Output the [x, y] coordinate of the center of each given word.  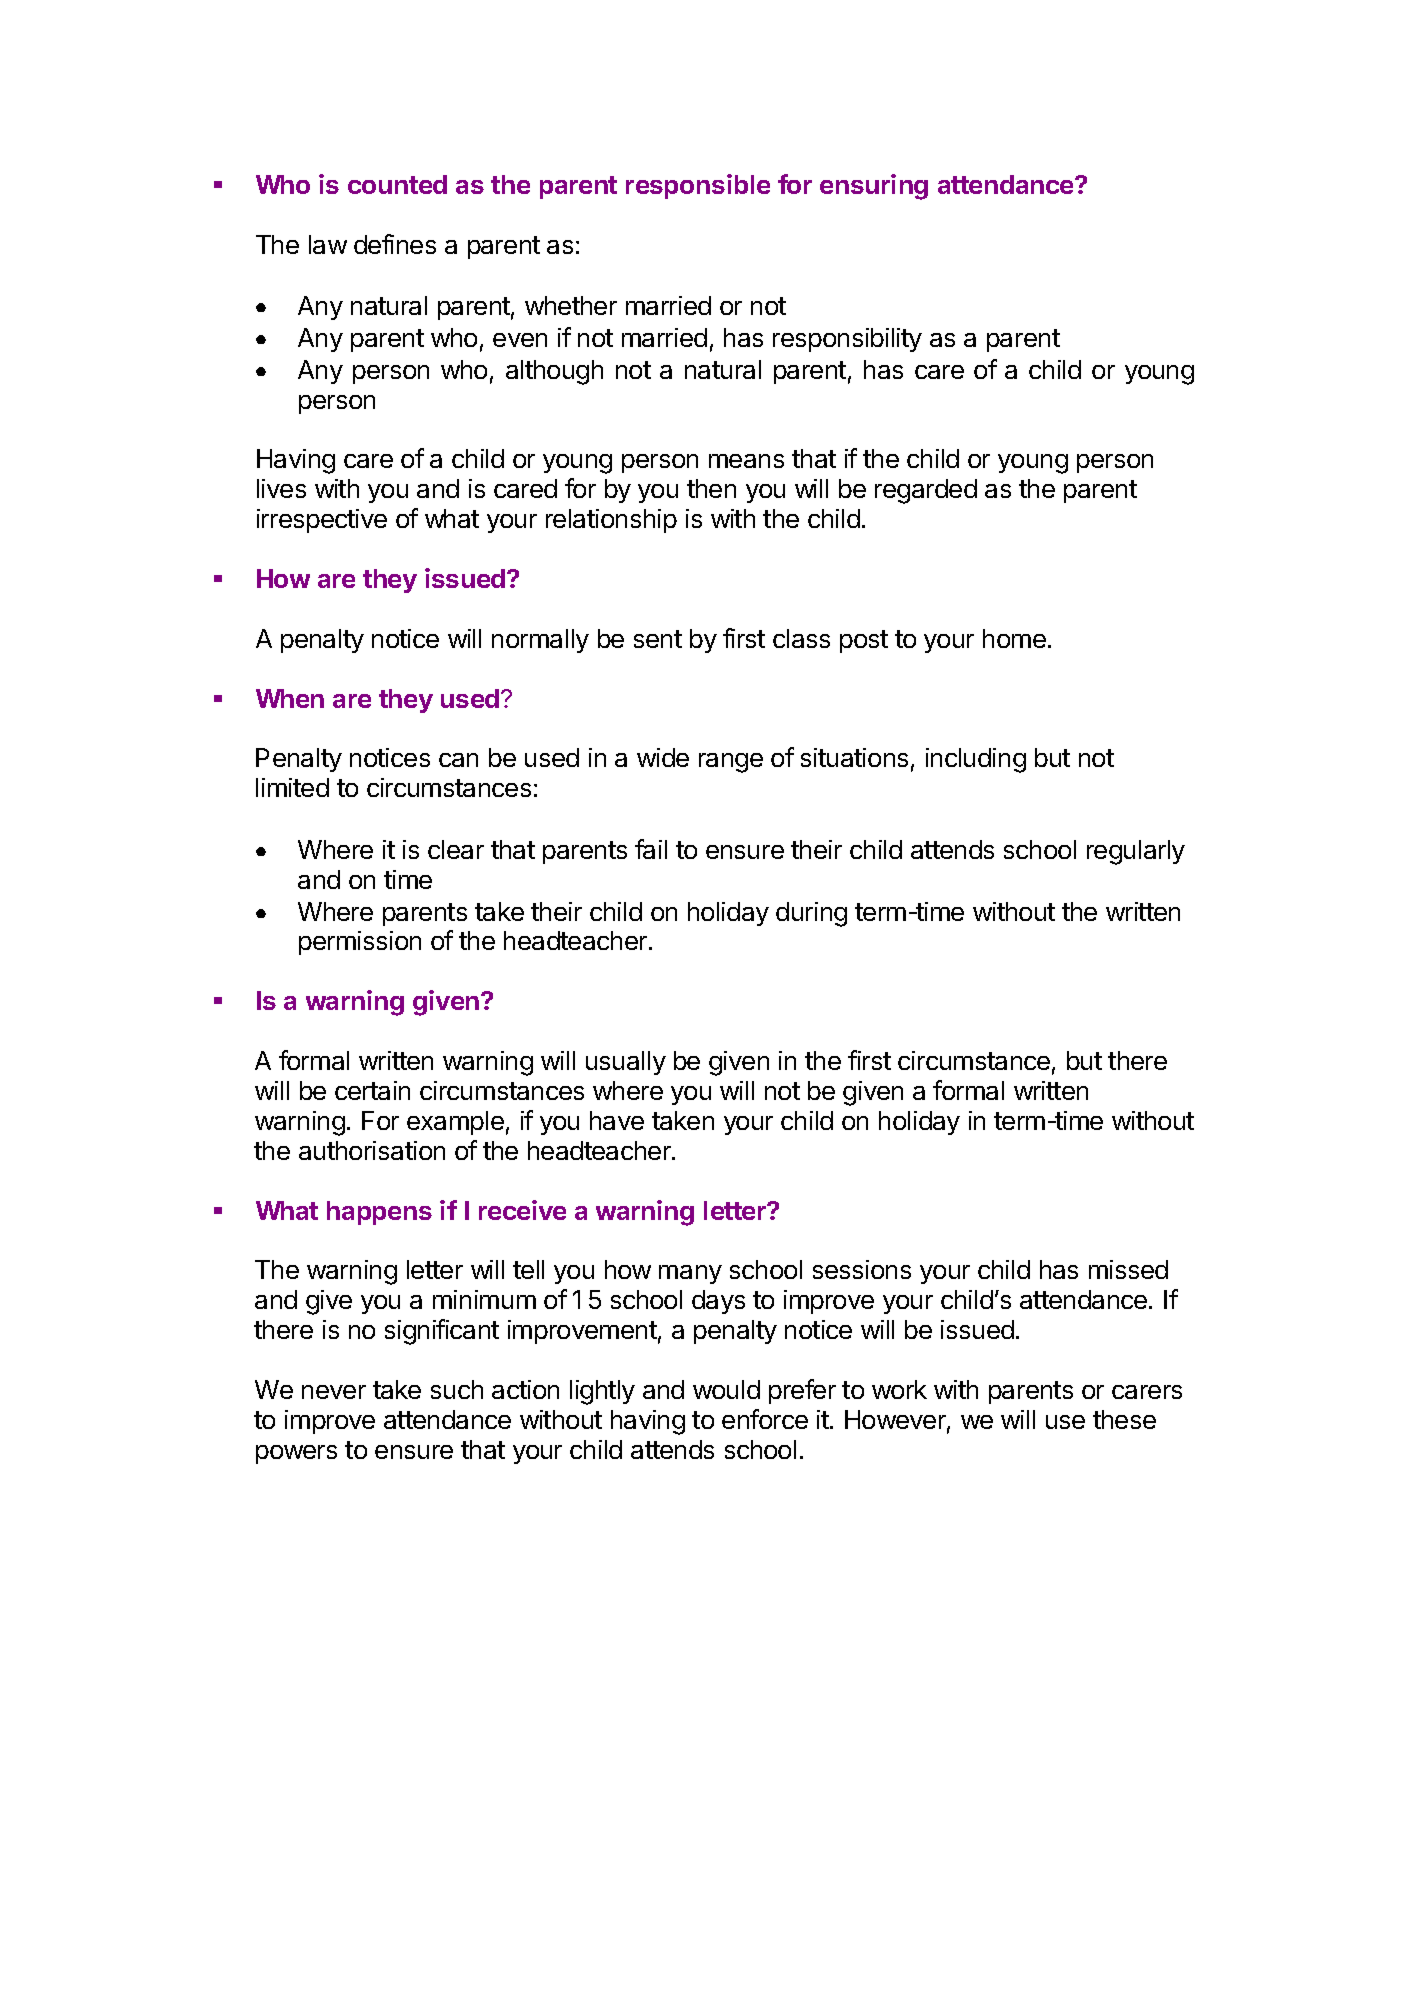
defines [395, 244]
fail [651, 849]
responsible [698, 186]
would [726, 1389]
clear [456, 849]
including [976, 760]
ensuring [874, 187]
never [334, 1392]
